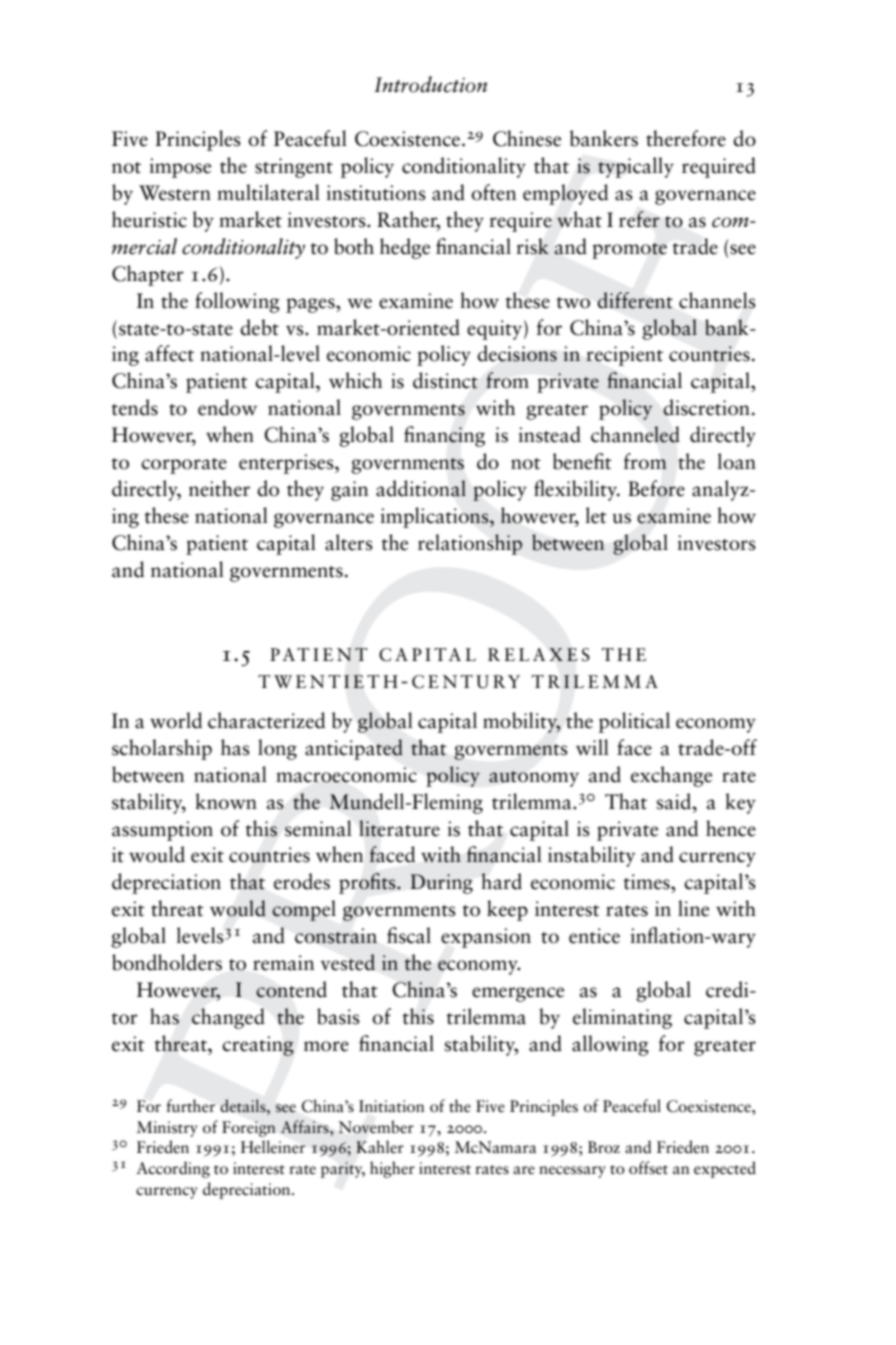 The height and width of the document is (1345, 896). What do you see at coordinates (392, 1169) in the document?
I see `higher` at bounding box center [392, 1169].
